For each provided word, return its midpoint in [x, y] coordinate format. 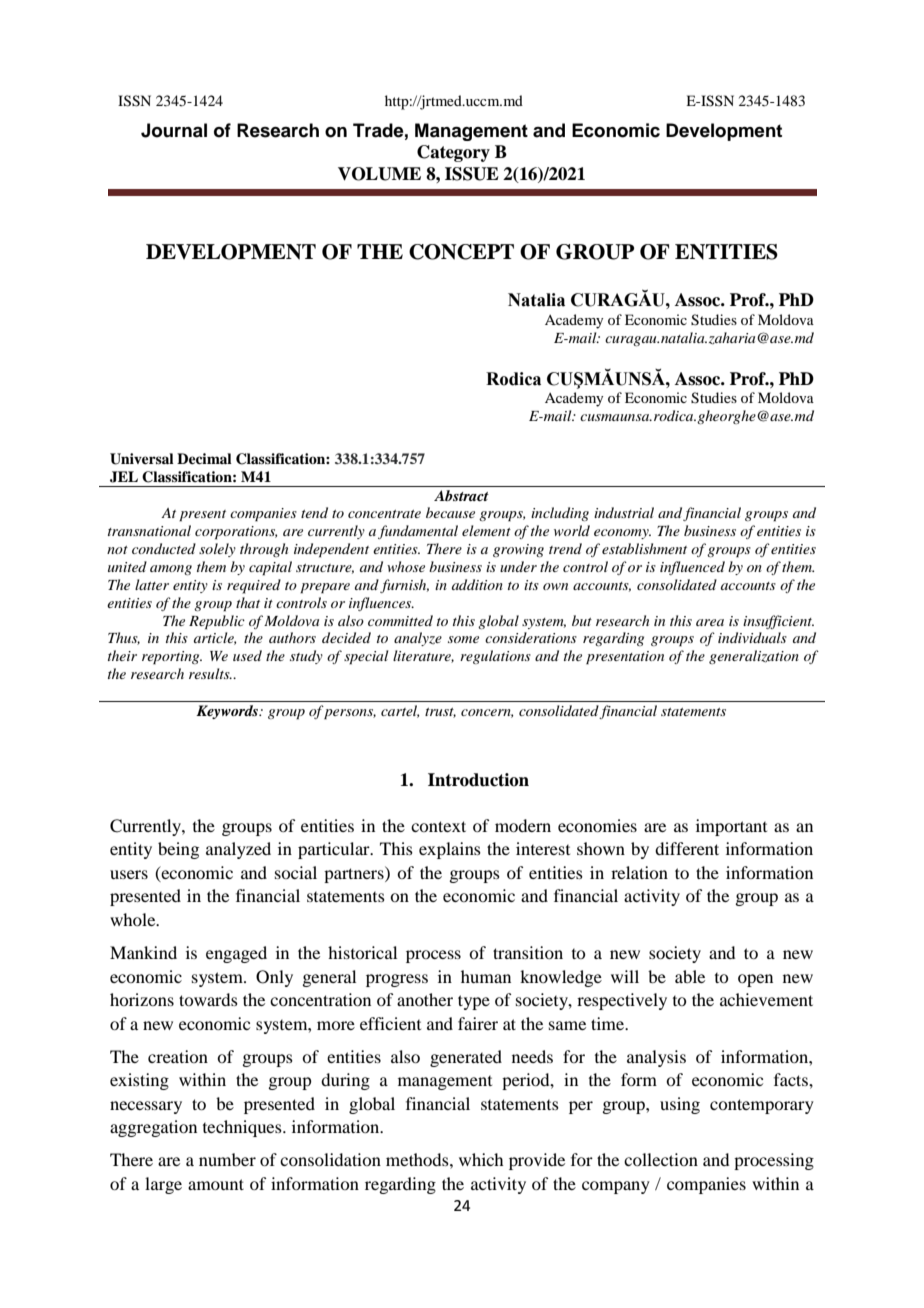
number [227, 1159]
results [210, 673]
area [710, 622]
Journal [174, 130]
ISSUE [472, 174]
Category [453, 153]
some [463, 639]
